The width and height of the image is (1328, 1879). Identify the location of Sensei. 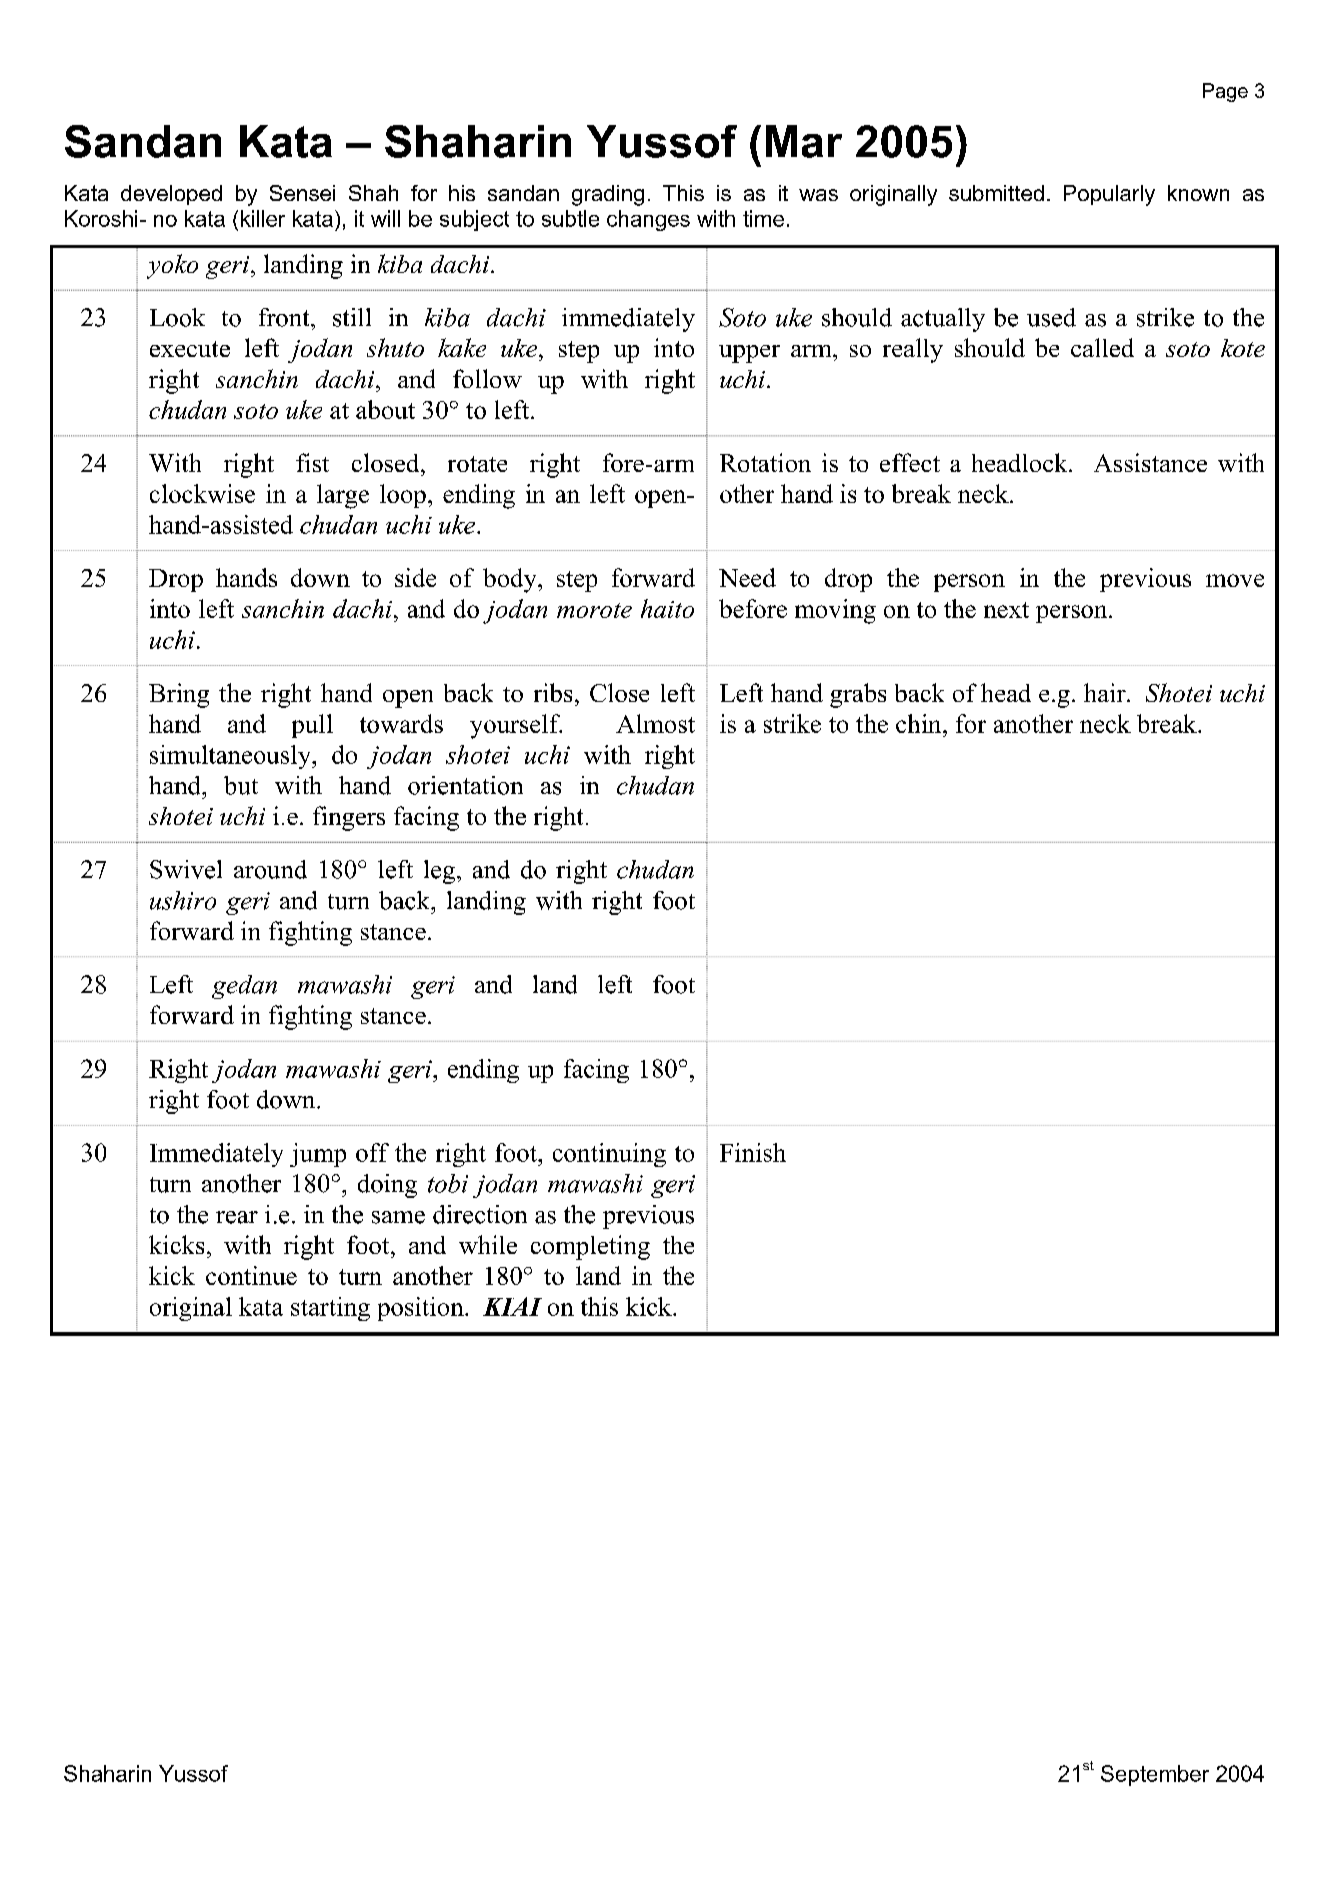
(302, 193).
